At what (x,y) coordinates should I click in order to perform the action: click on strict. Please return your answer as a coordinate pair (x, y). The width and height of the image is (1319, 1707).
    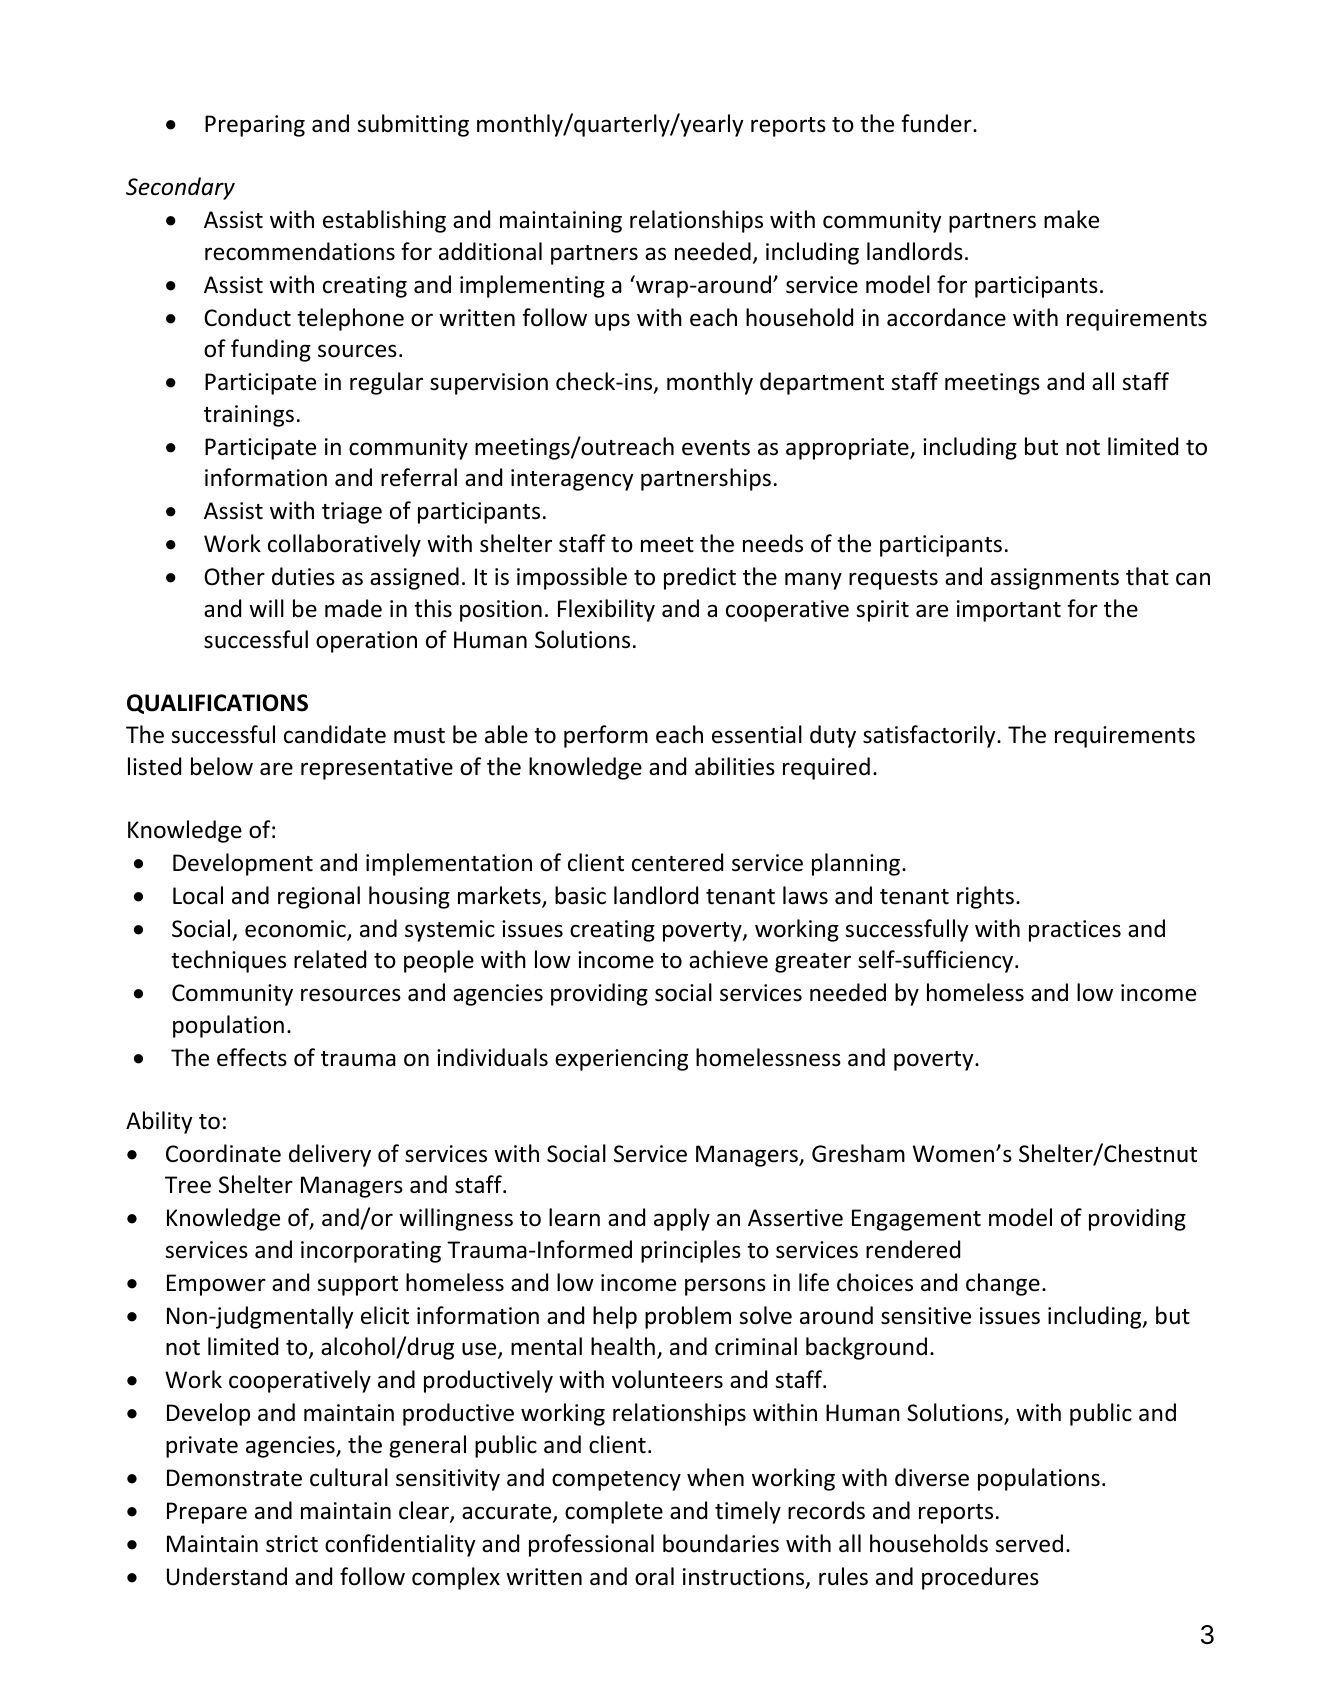
    Looking at the image, I should click on (292, 1544).
